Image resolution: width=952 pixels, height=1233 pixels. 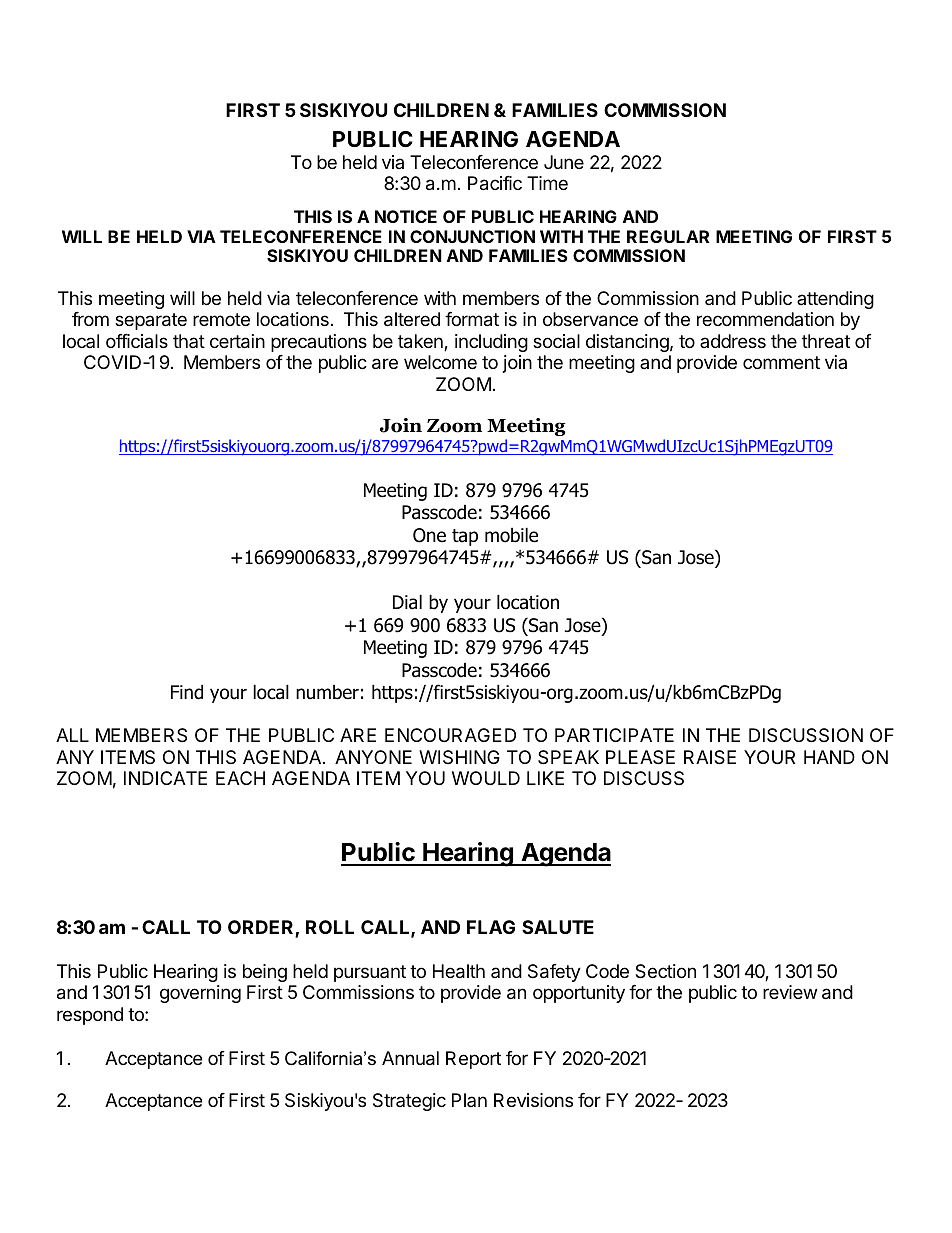 What do you see at coordinates (668, 236) in the document?
I see `REGULAR` at bounding box center [668, 236].
